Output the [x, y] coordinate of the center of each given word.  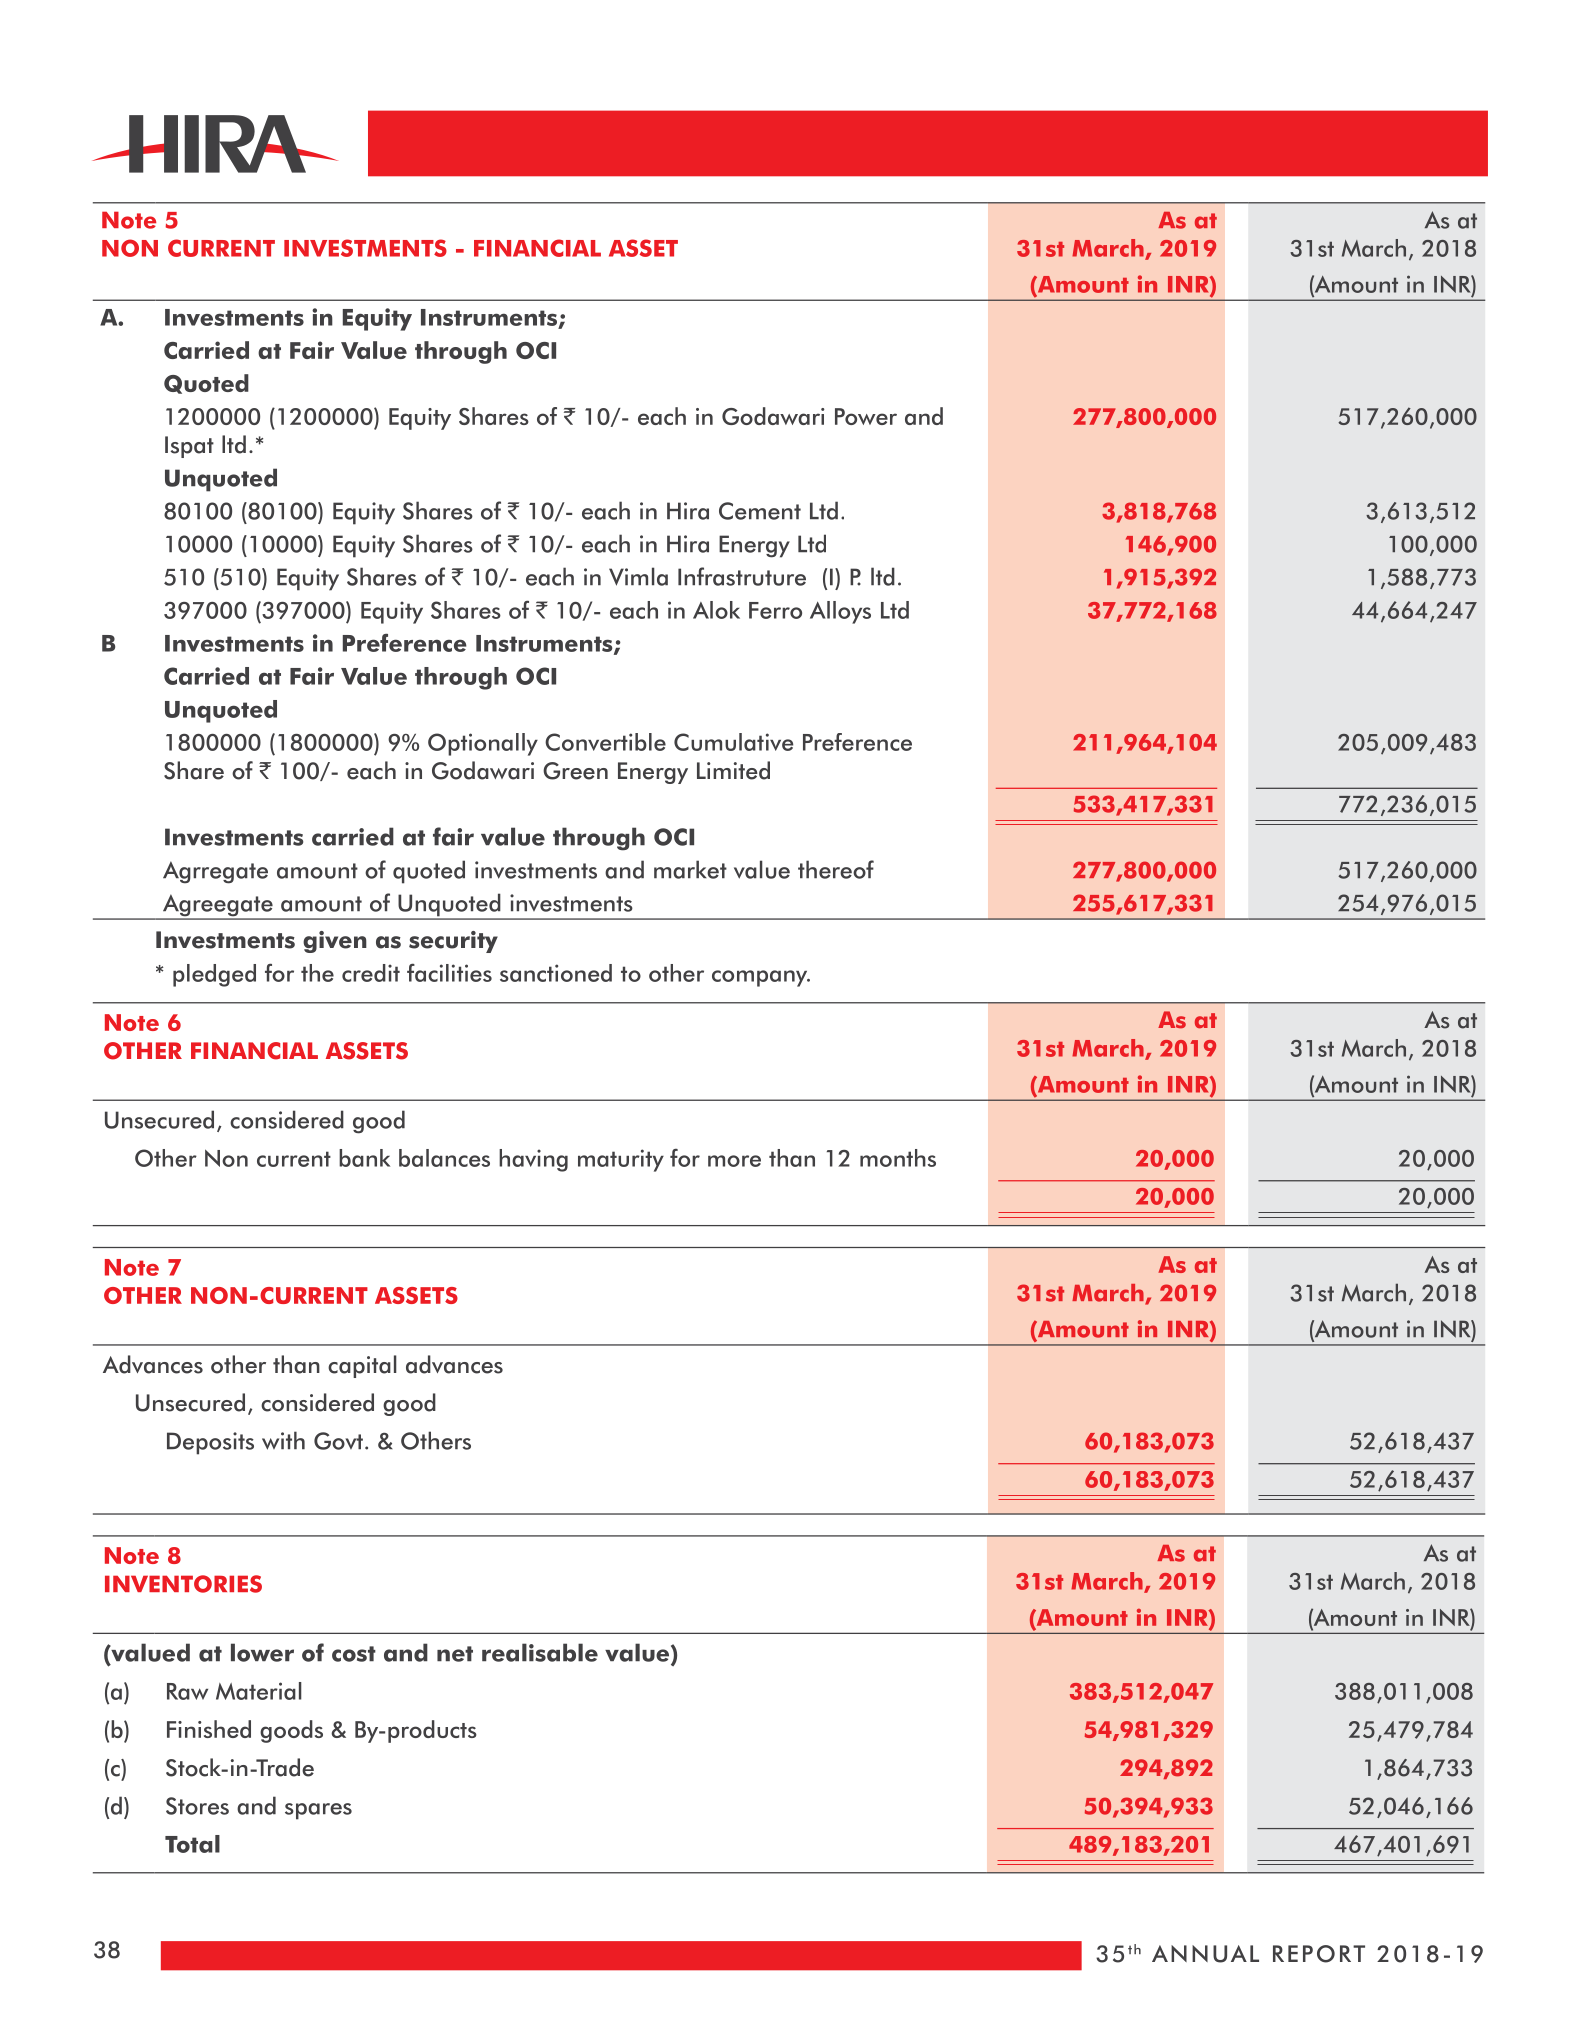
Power [866, 416]
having [533, 1160]
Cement [760, 511]
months [898, 1158]
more [734, 1161]
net [455, 1654]
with [283, 1440]
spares [318, 1811]
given [335, 942]
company [761, 978]
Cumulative [733, 742]
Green [575, 771]
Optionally [483, 744]
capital [362, 1366]
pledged [214, 975]
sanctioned [556, 973]
